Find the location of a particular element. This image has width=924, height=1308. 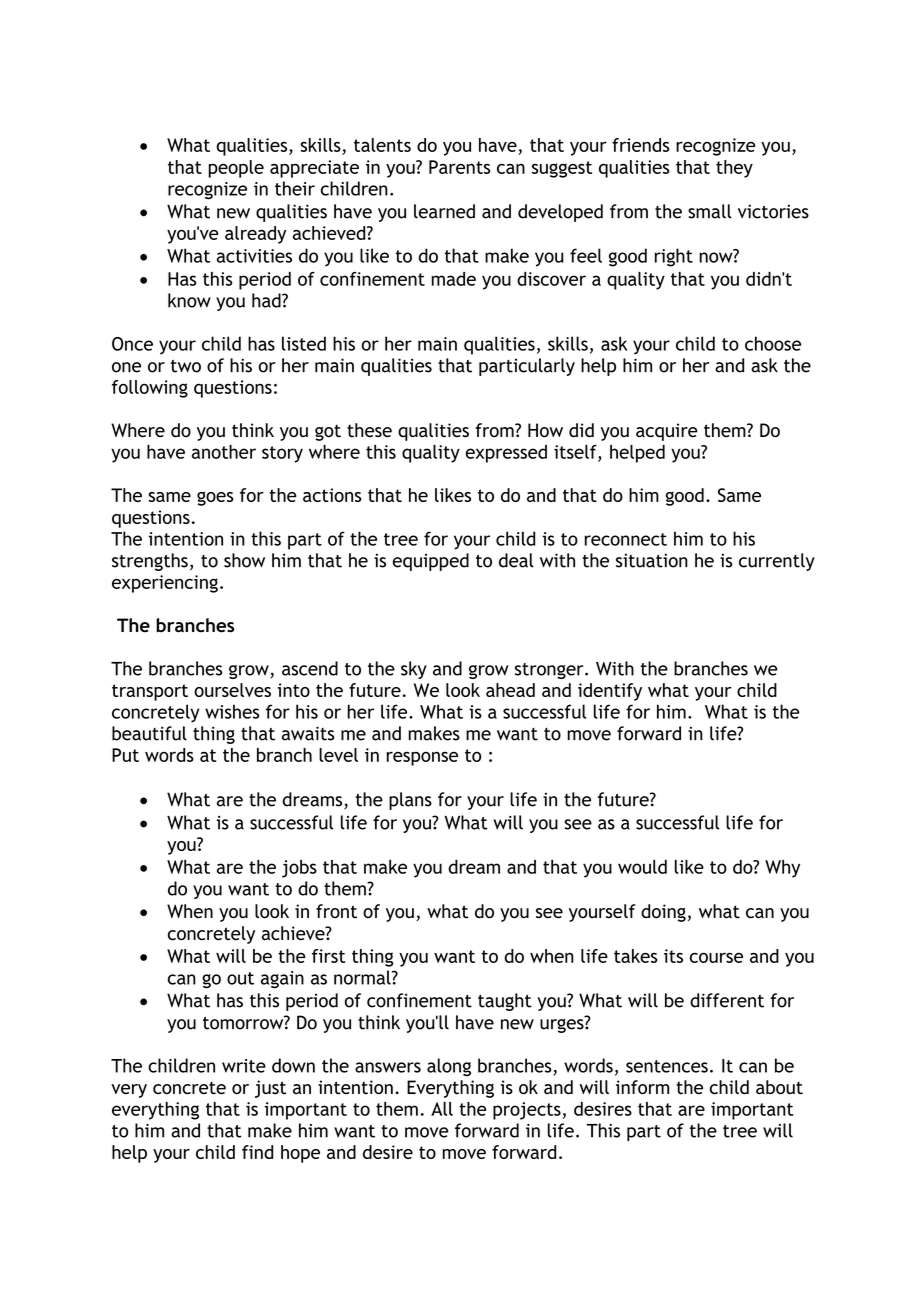

goes is located at coordinates (215, 498).
